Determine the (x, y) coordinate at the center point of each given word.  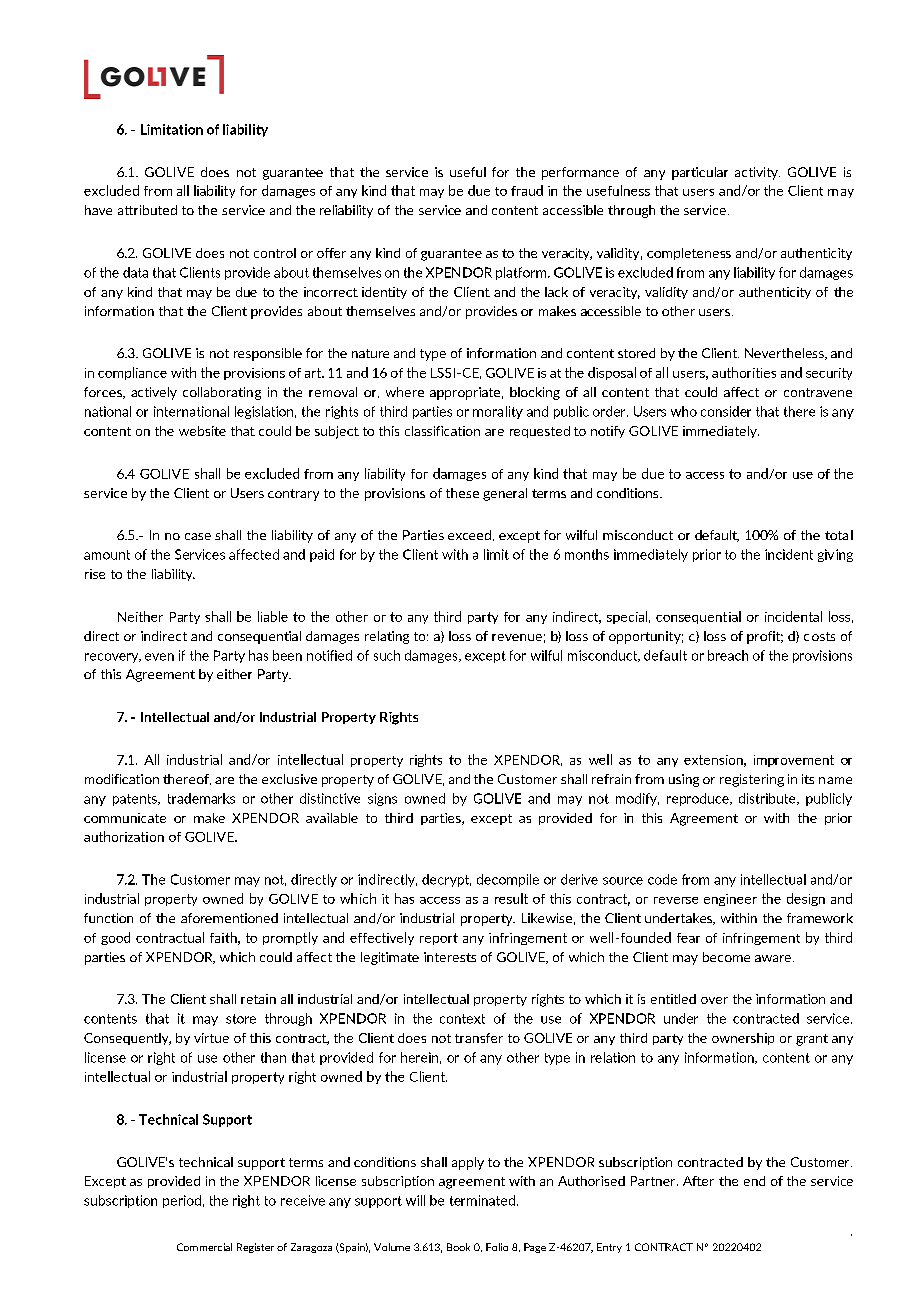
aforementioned (229, 918)
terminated (482, 1200)
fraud (527, 190)
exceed (469, 535)
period (182, 1201)
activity (757, 173)
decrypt (446, 880)
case (198, 536)
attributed (147, 210)
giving (835, 555)
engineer (730, 900)
